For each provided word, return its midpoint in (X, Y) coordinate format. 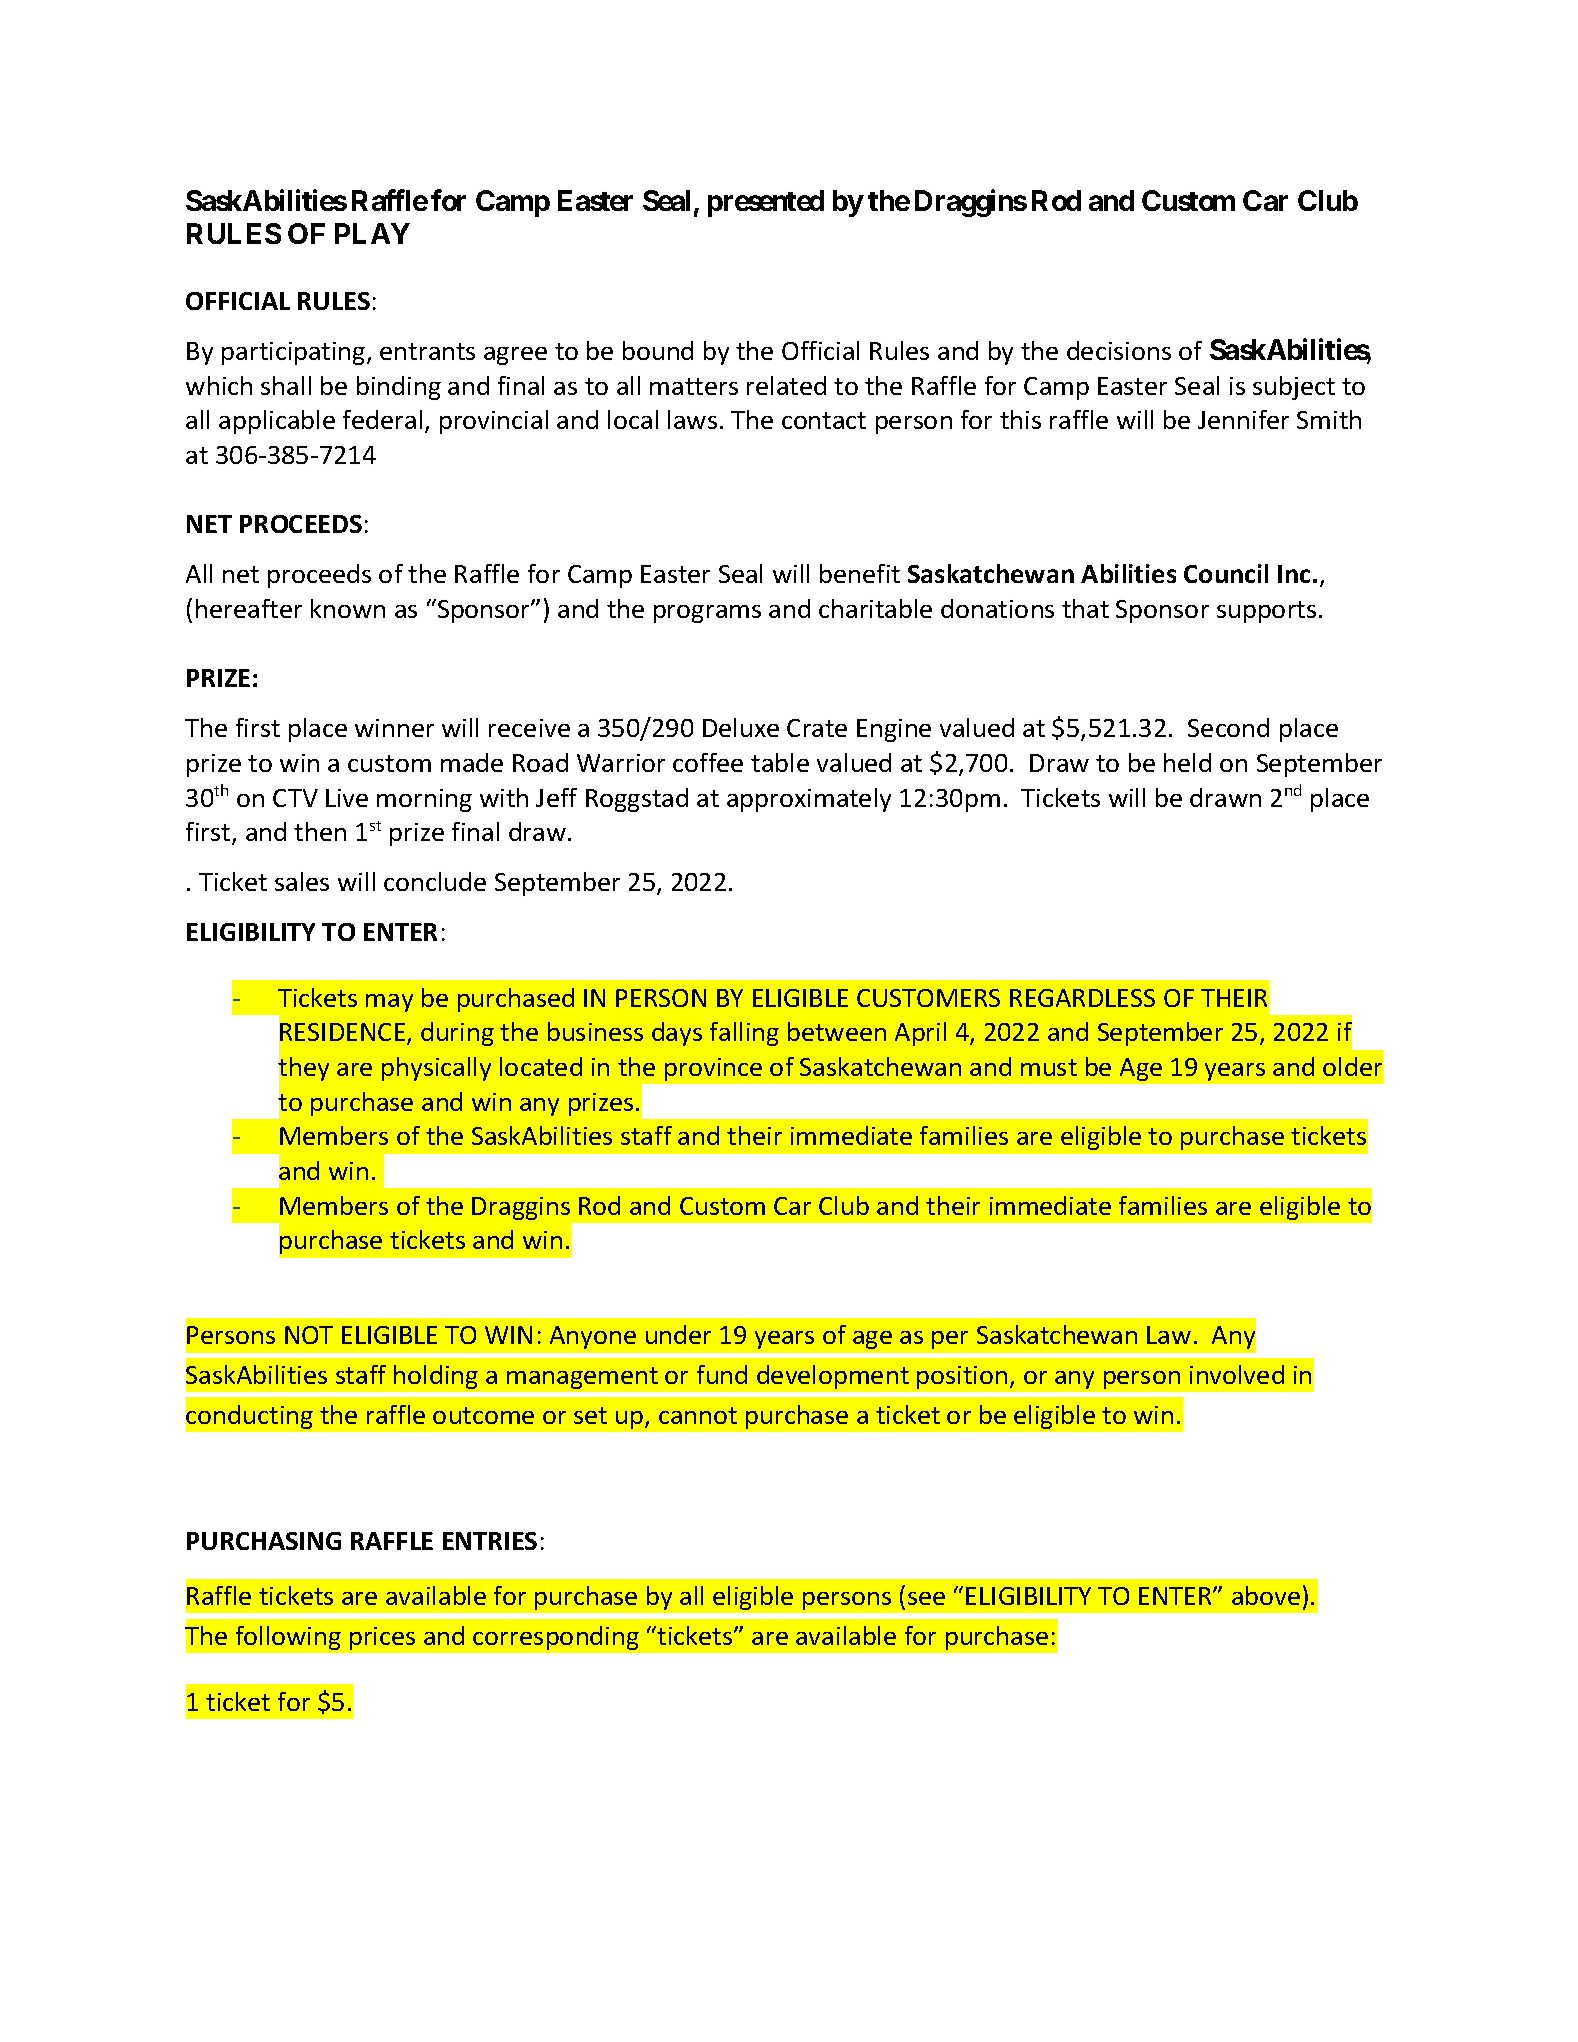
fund (722, 1374)
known (348, 608)
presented (766, 203)
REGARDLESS (1082, 998)
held (1187, 762)
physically (436, 1069)
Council (1226, 573)
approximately (809, 800)
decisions (1119, 350)
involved (1237, 1374)
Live (347, 798)
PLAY (372, 233)
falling (744, 1034)
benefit (860, 573)
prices (382, 1638)
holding (436, 1377)
